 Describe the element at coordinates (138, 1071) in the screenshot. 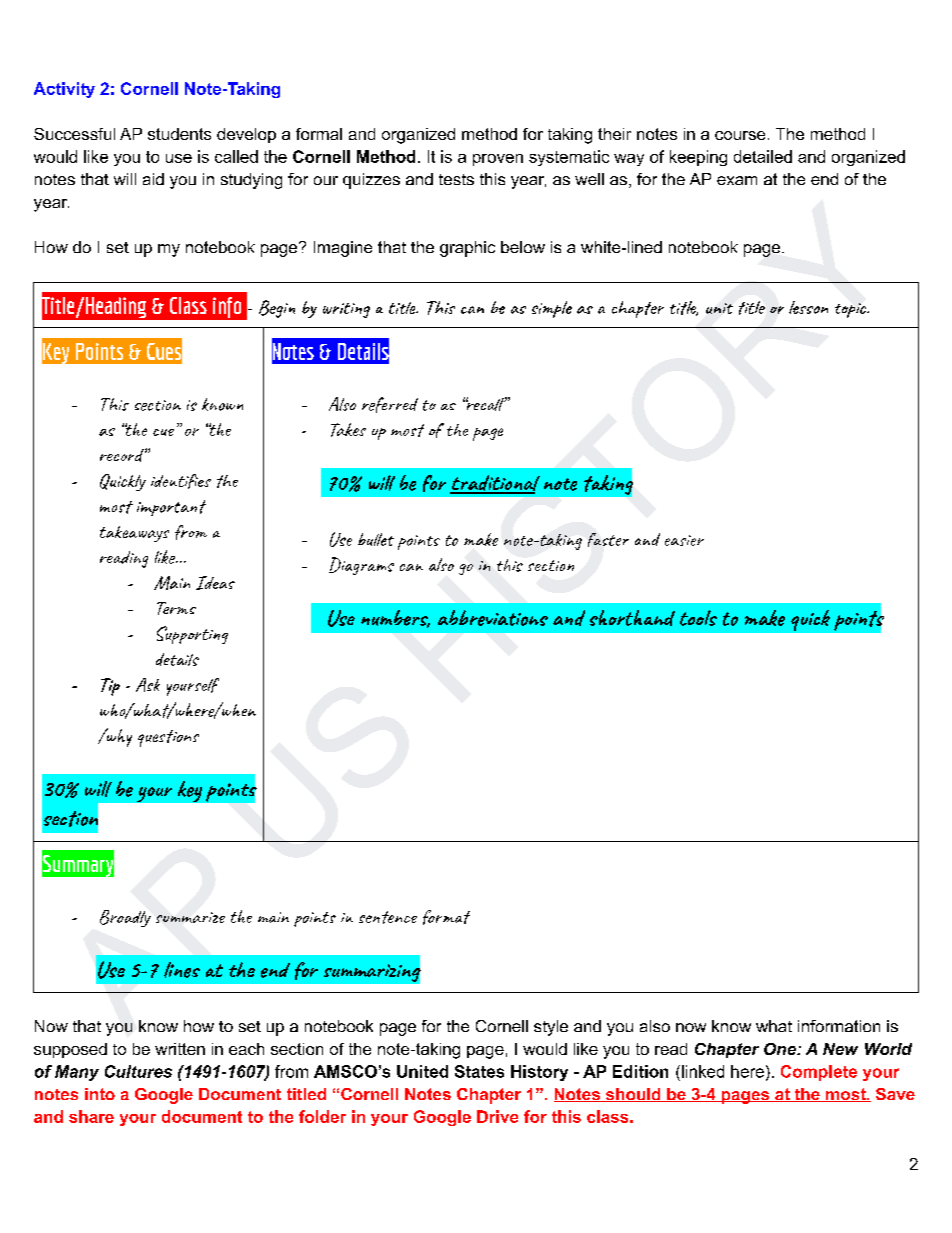

I see `Cultures` at that location.
